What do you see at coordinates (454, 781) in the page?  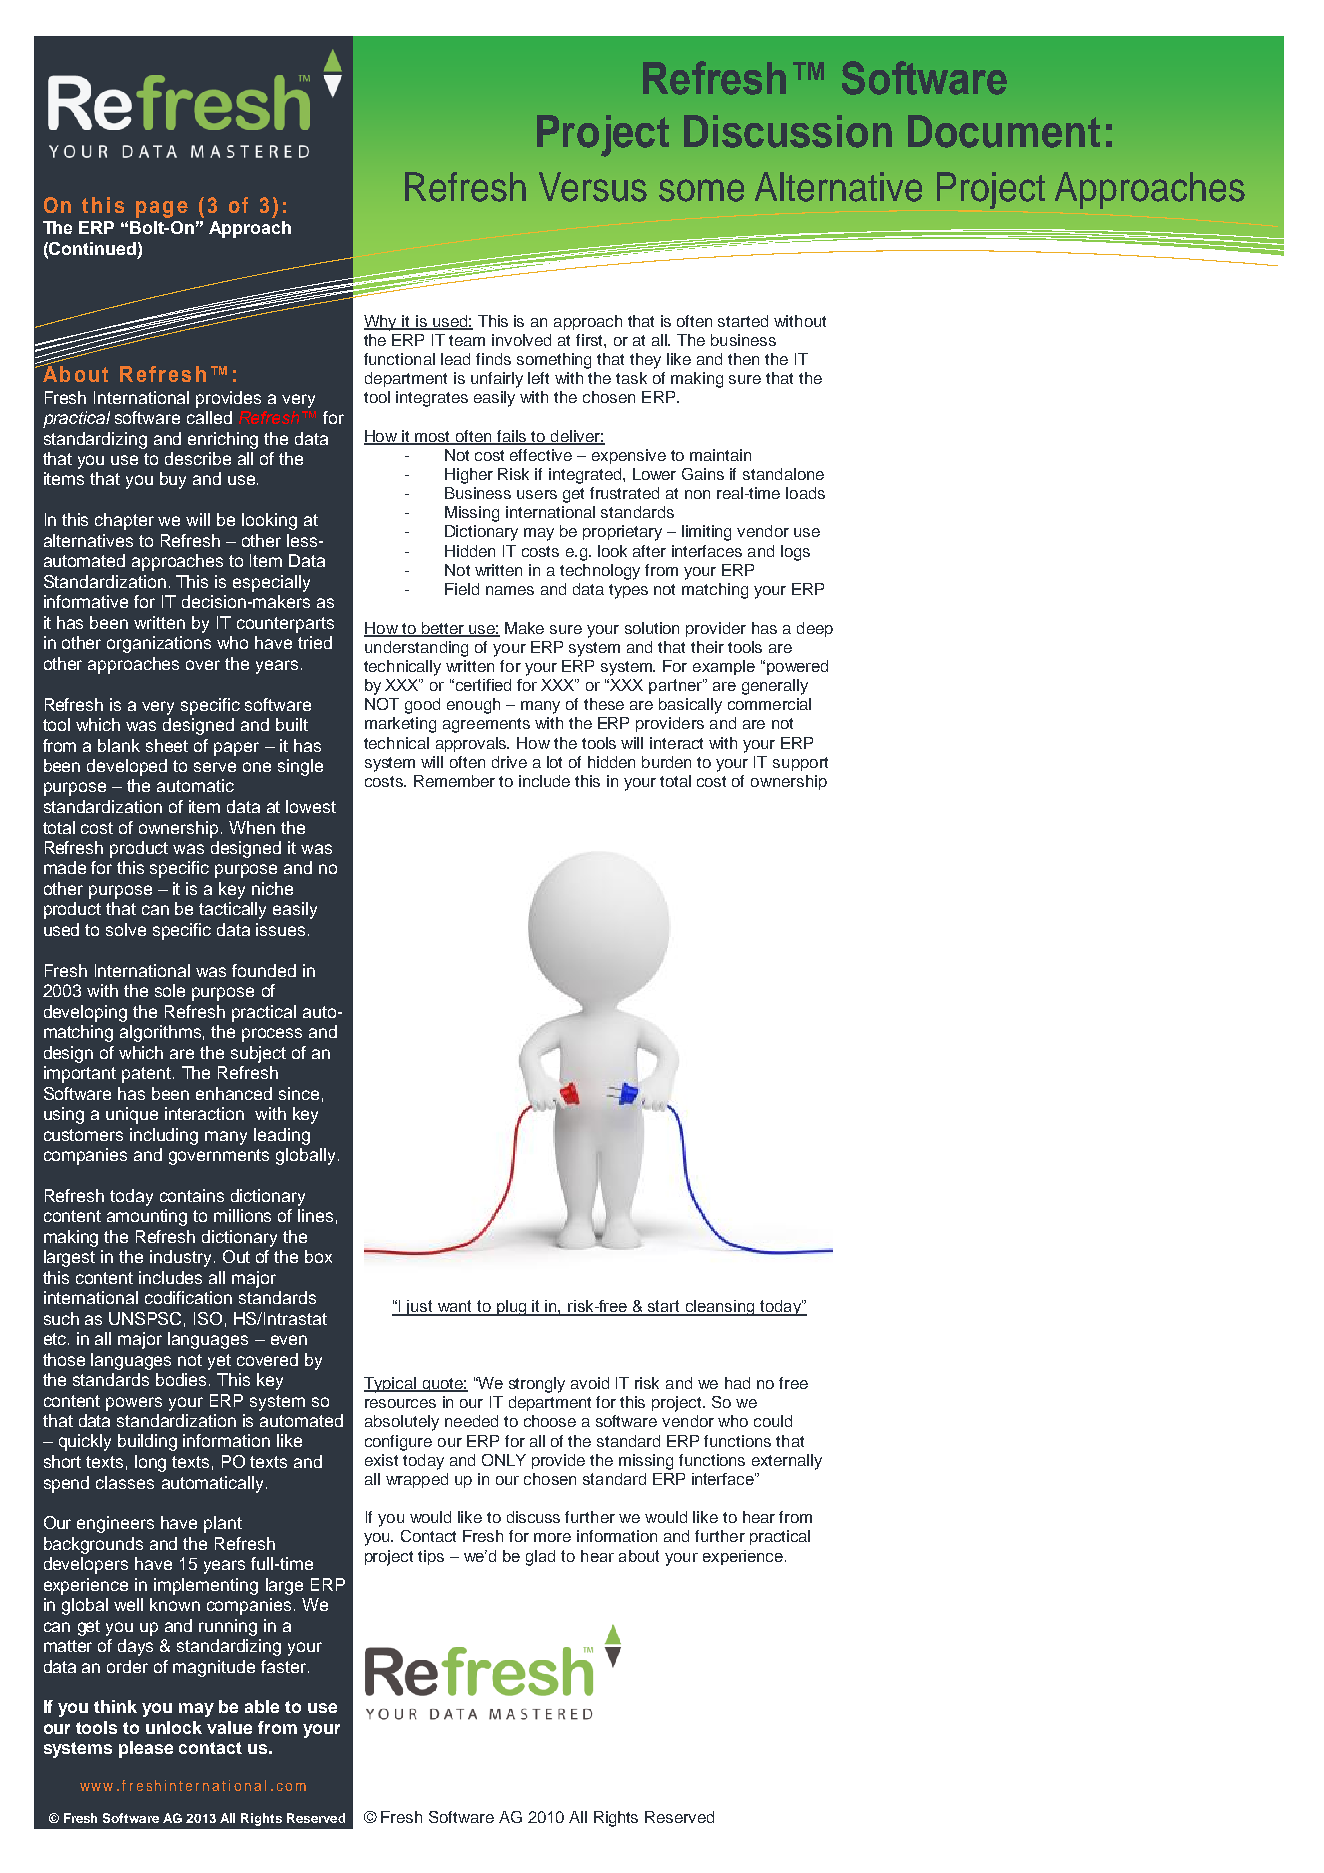 I see `Remember` at bounding box center [454, 781].
